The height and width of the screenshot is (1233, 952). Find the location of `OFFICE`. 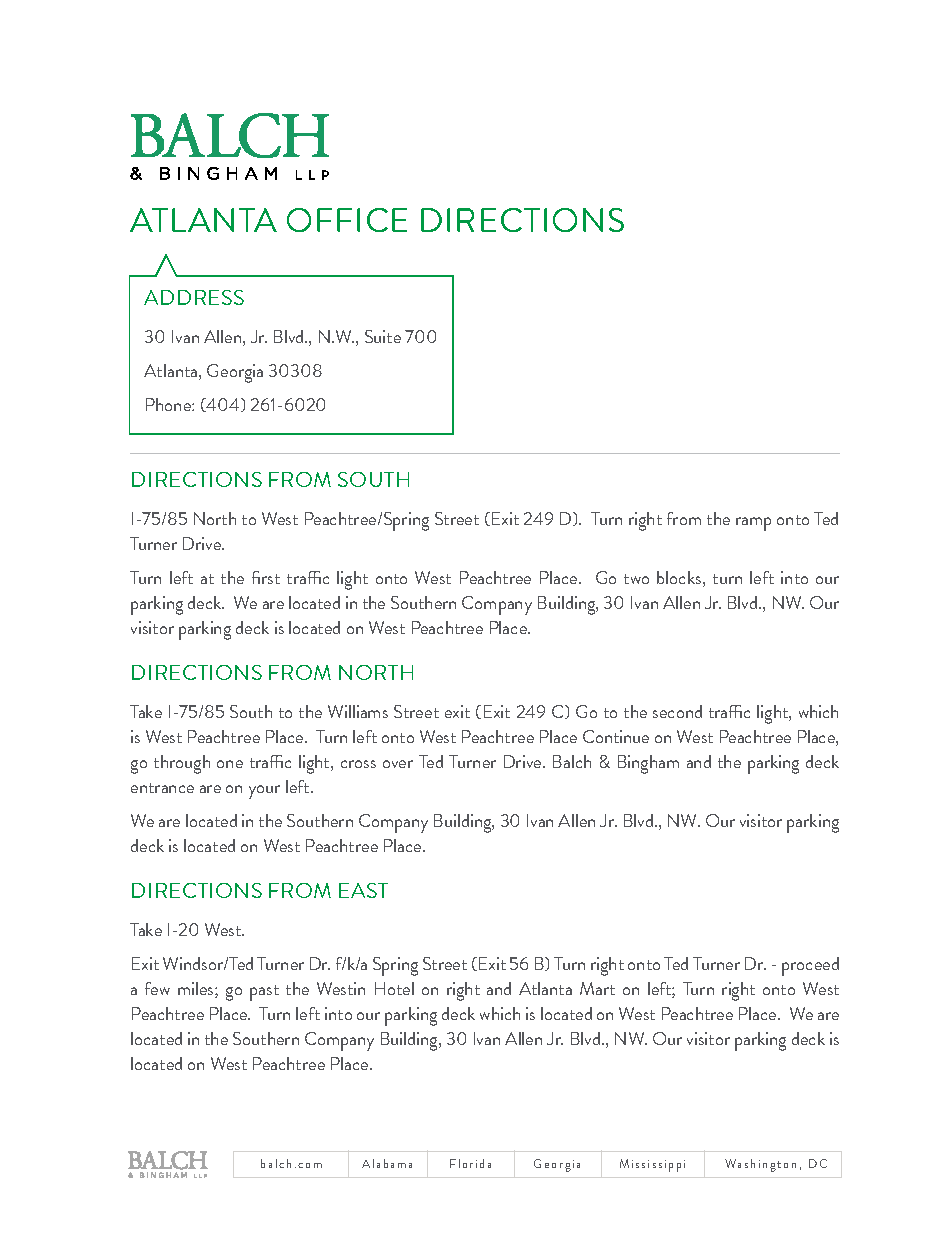

OFFICE is located at coordinates (347, 220).
